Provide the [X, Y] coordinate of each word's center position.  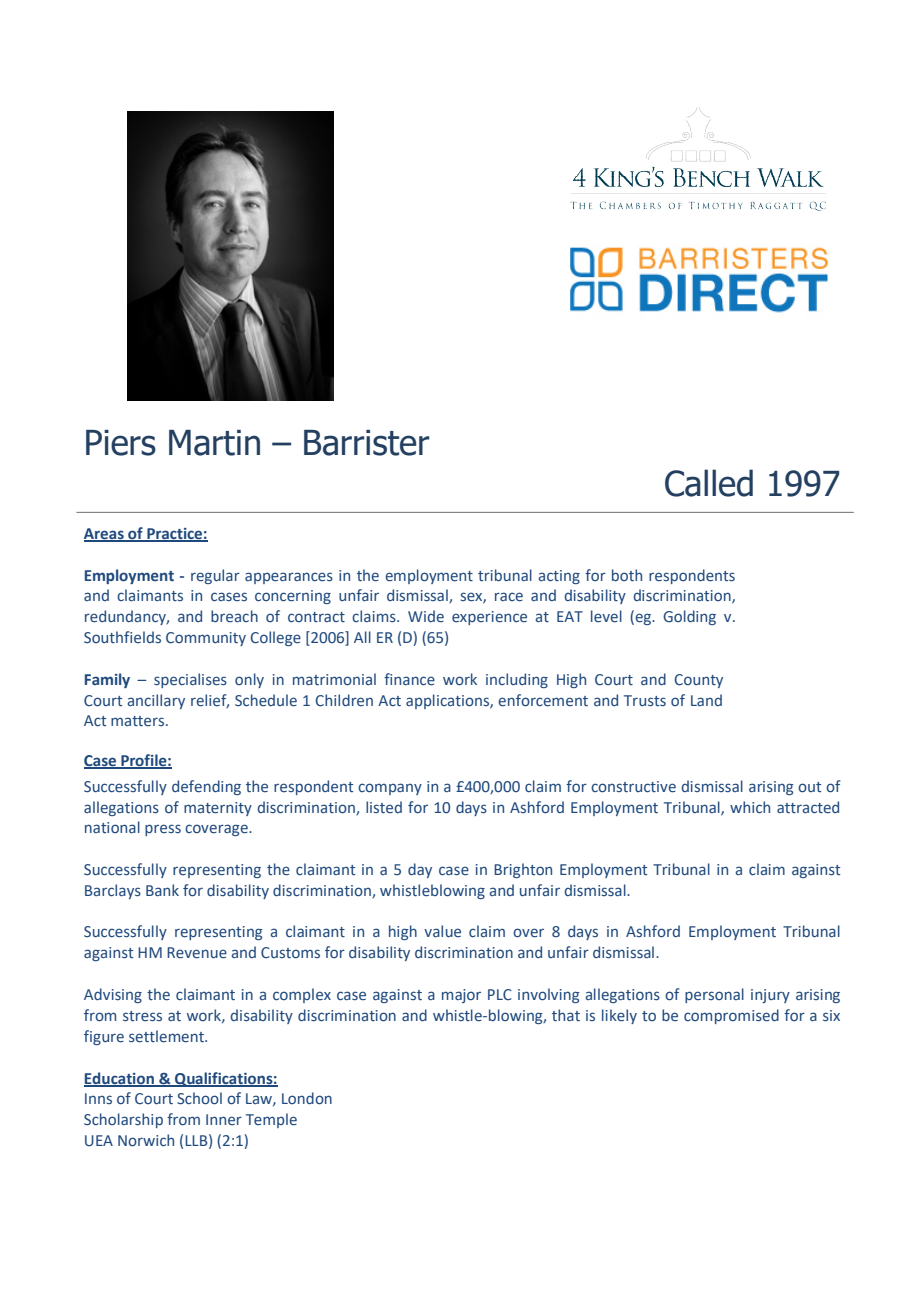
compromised [731, 1016]
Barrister [367, 443]
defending [206, 787]
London [307, 1098]
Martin [214, 443]
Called [709, 483]
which [750, 807]
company [390, 789]
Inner [224, 1119]
